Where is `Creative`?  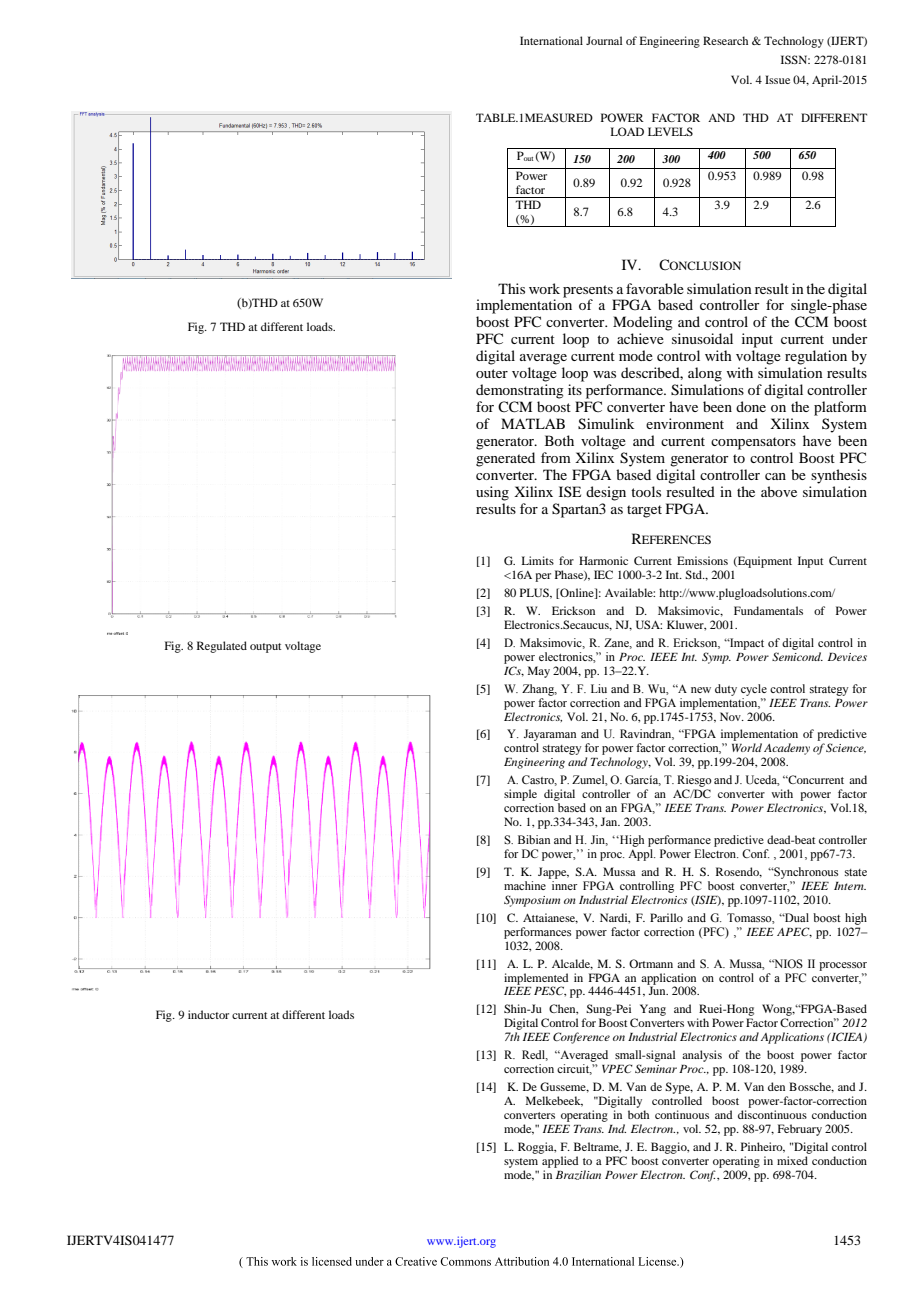 Creative is located at coordinates (416, 1261).
